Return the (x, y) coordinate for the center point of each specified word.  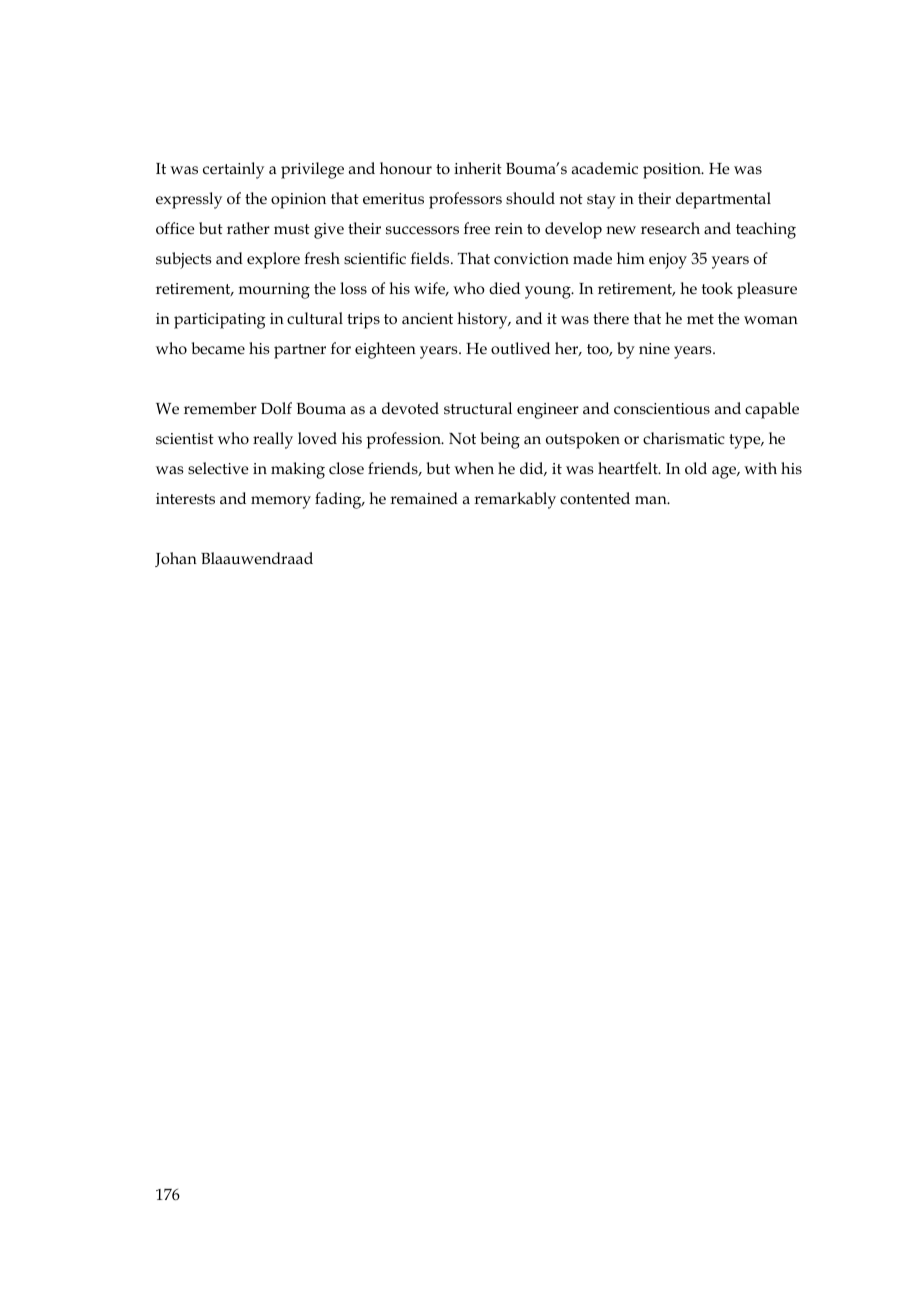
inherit (478, 168)
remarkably (515, 500)
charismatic (684, 438)
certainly (233, 170)
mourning (274, 291)
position (673, 171)
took (717, 288)
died (504, 288)
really (273, 440)
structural (478, 408)
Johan (176, 559)
